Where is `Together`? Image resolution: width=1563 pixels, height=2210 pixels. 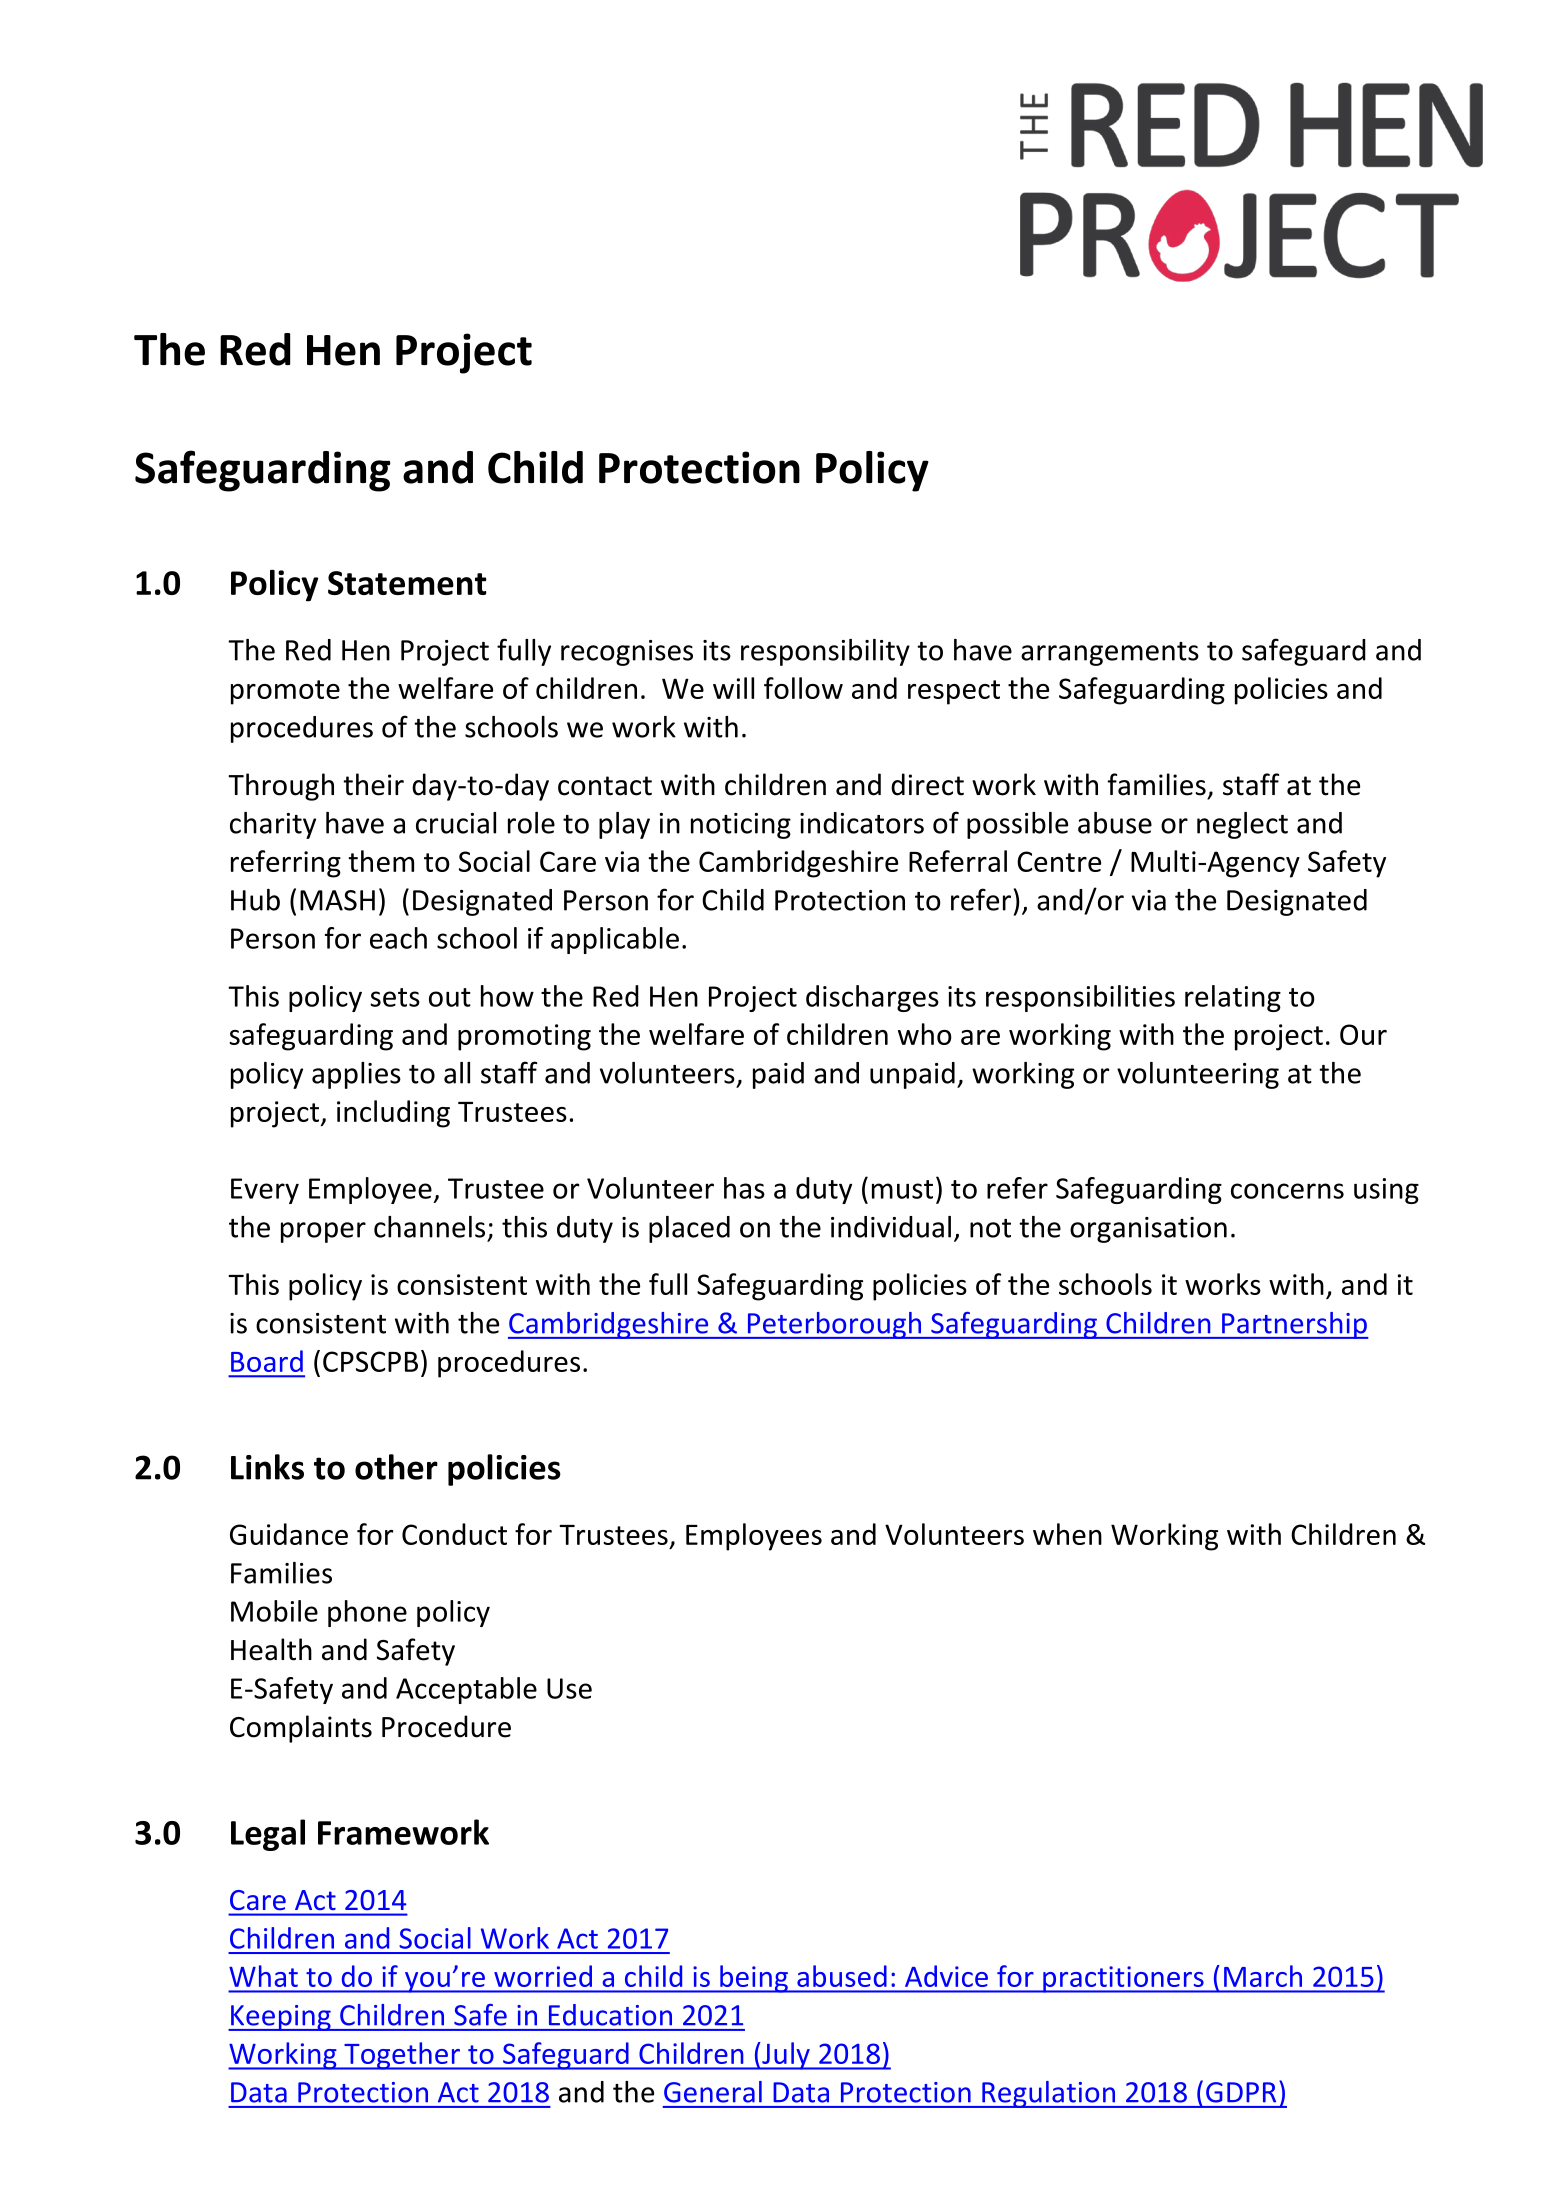 Together is located at coordinates (402, 2056).
